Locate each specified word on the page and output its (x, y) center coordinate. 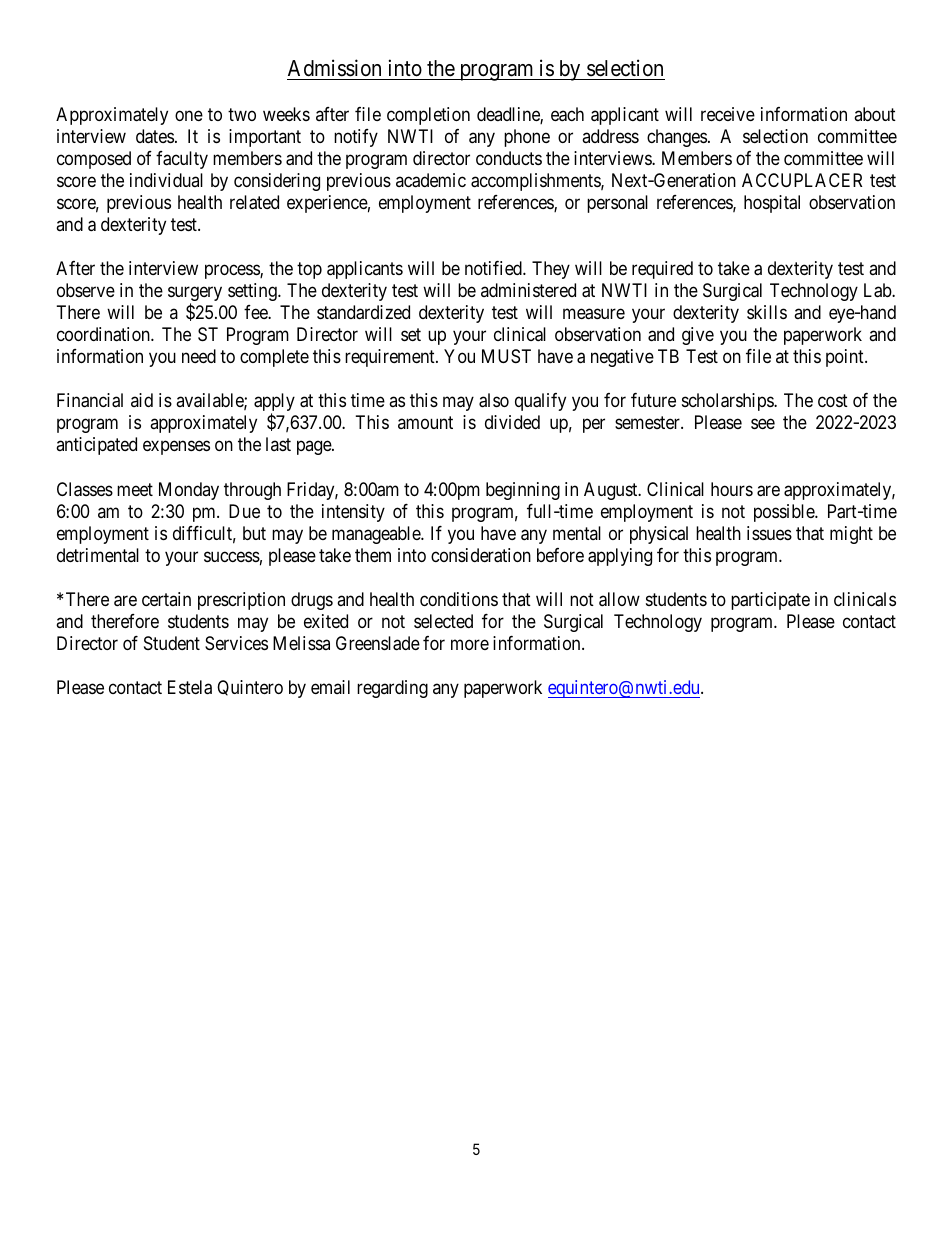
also (494, 400)
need (199, 356)
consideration (481, 555)
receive (728, 114)
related (254, 202)
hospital (772, 204)
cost (833, 401)
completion (428, 116)
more (470, 644)
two (242, 114)
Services (236, 643)
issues (769, 533)
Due (244, 511)
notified (494, 268)
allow (619, 599)
